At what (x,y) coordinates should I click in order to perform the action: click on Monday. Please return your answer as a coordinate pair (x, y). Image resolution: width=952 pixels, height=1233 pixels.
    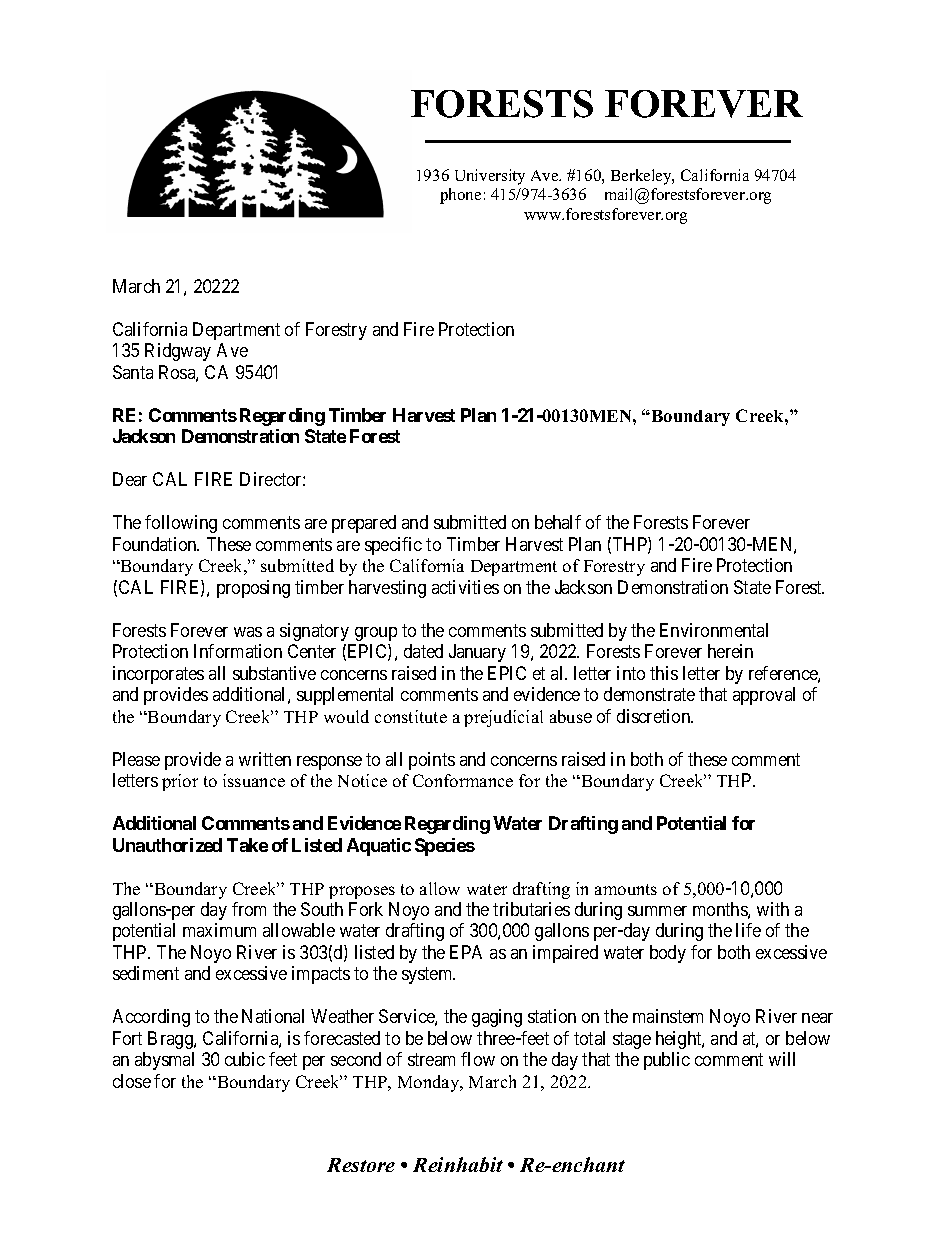
    Looking at the image, I should click on (430, 1083).
